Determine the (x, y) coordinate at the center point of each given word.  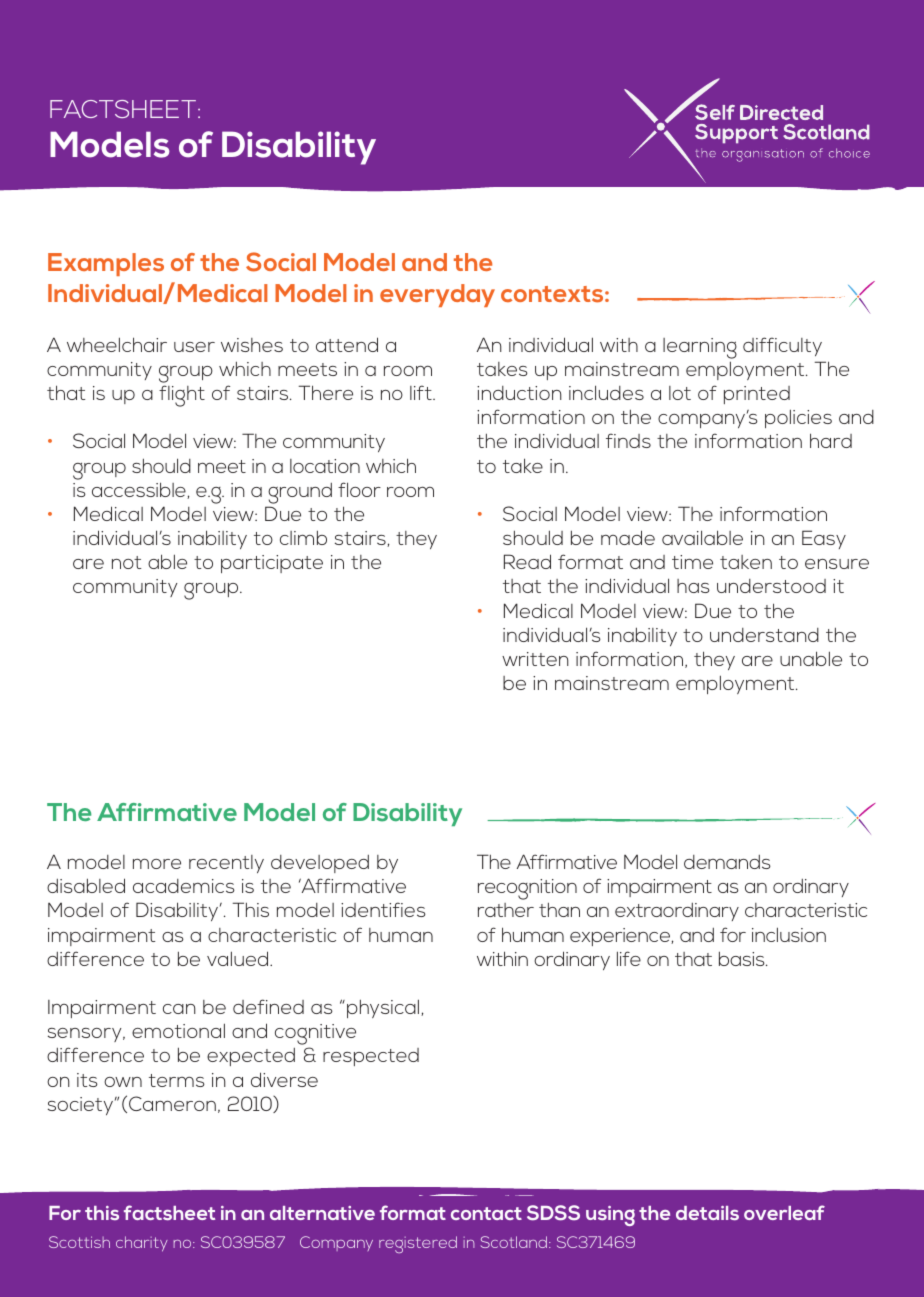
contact (486, 1213)
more (157, 863)
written (535, 659)
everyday (437, 295)
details (707, 1213)
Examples (106, 264)
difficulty (782, 346)
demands (727, 862)
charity (142, 1244)
